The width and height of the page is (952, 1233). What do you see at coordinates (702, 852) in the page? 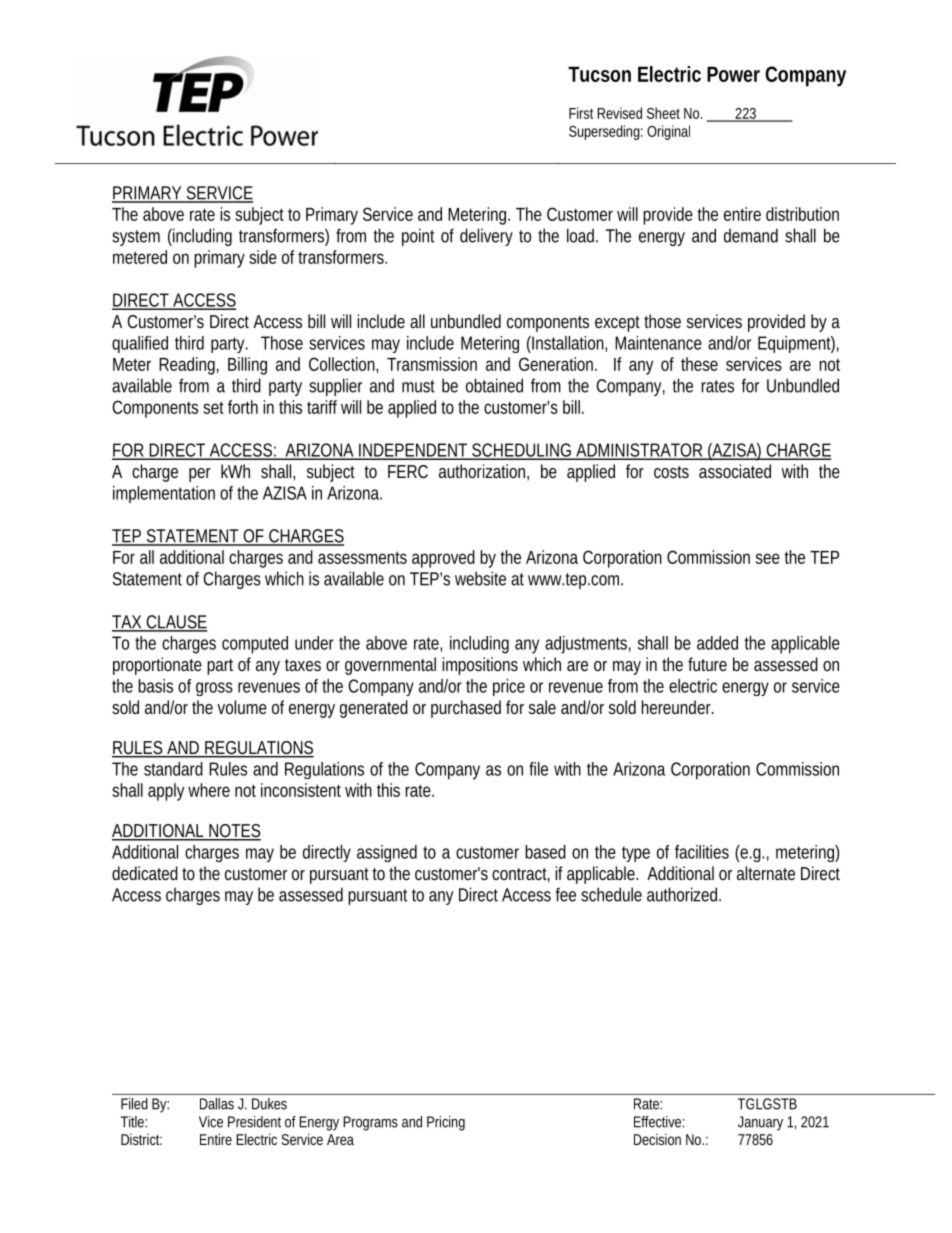
I see `facilities` at bounding box center [702, 852].
